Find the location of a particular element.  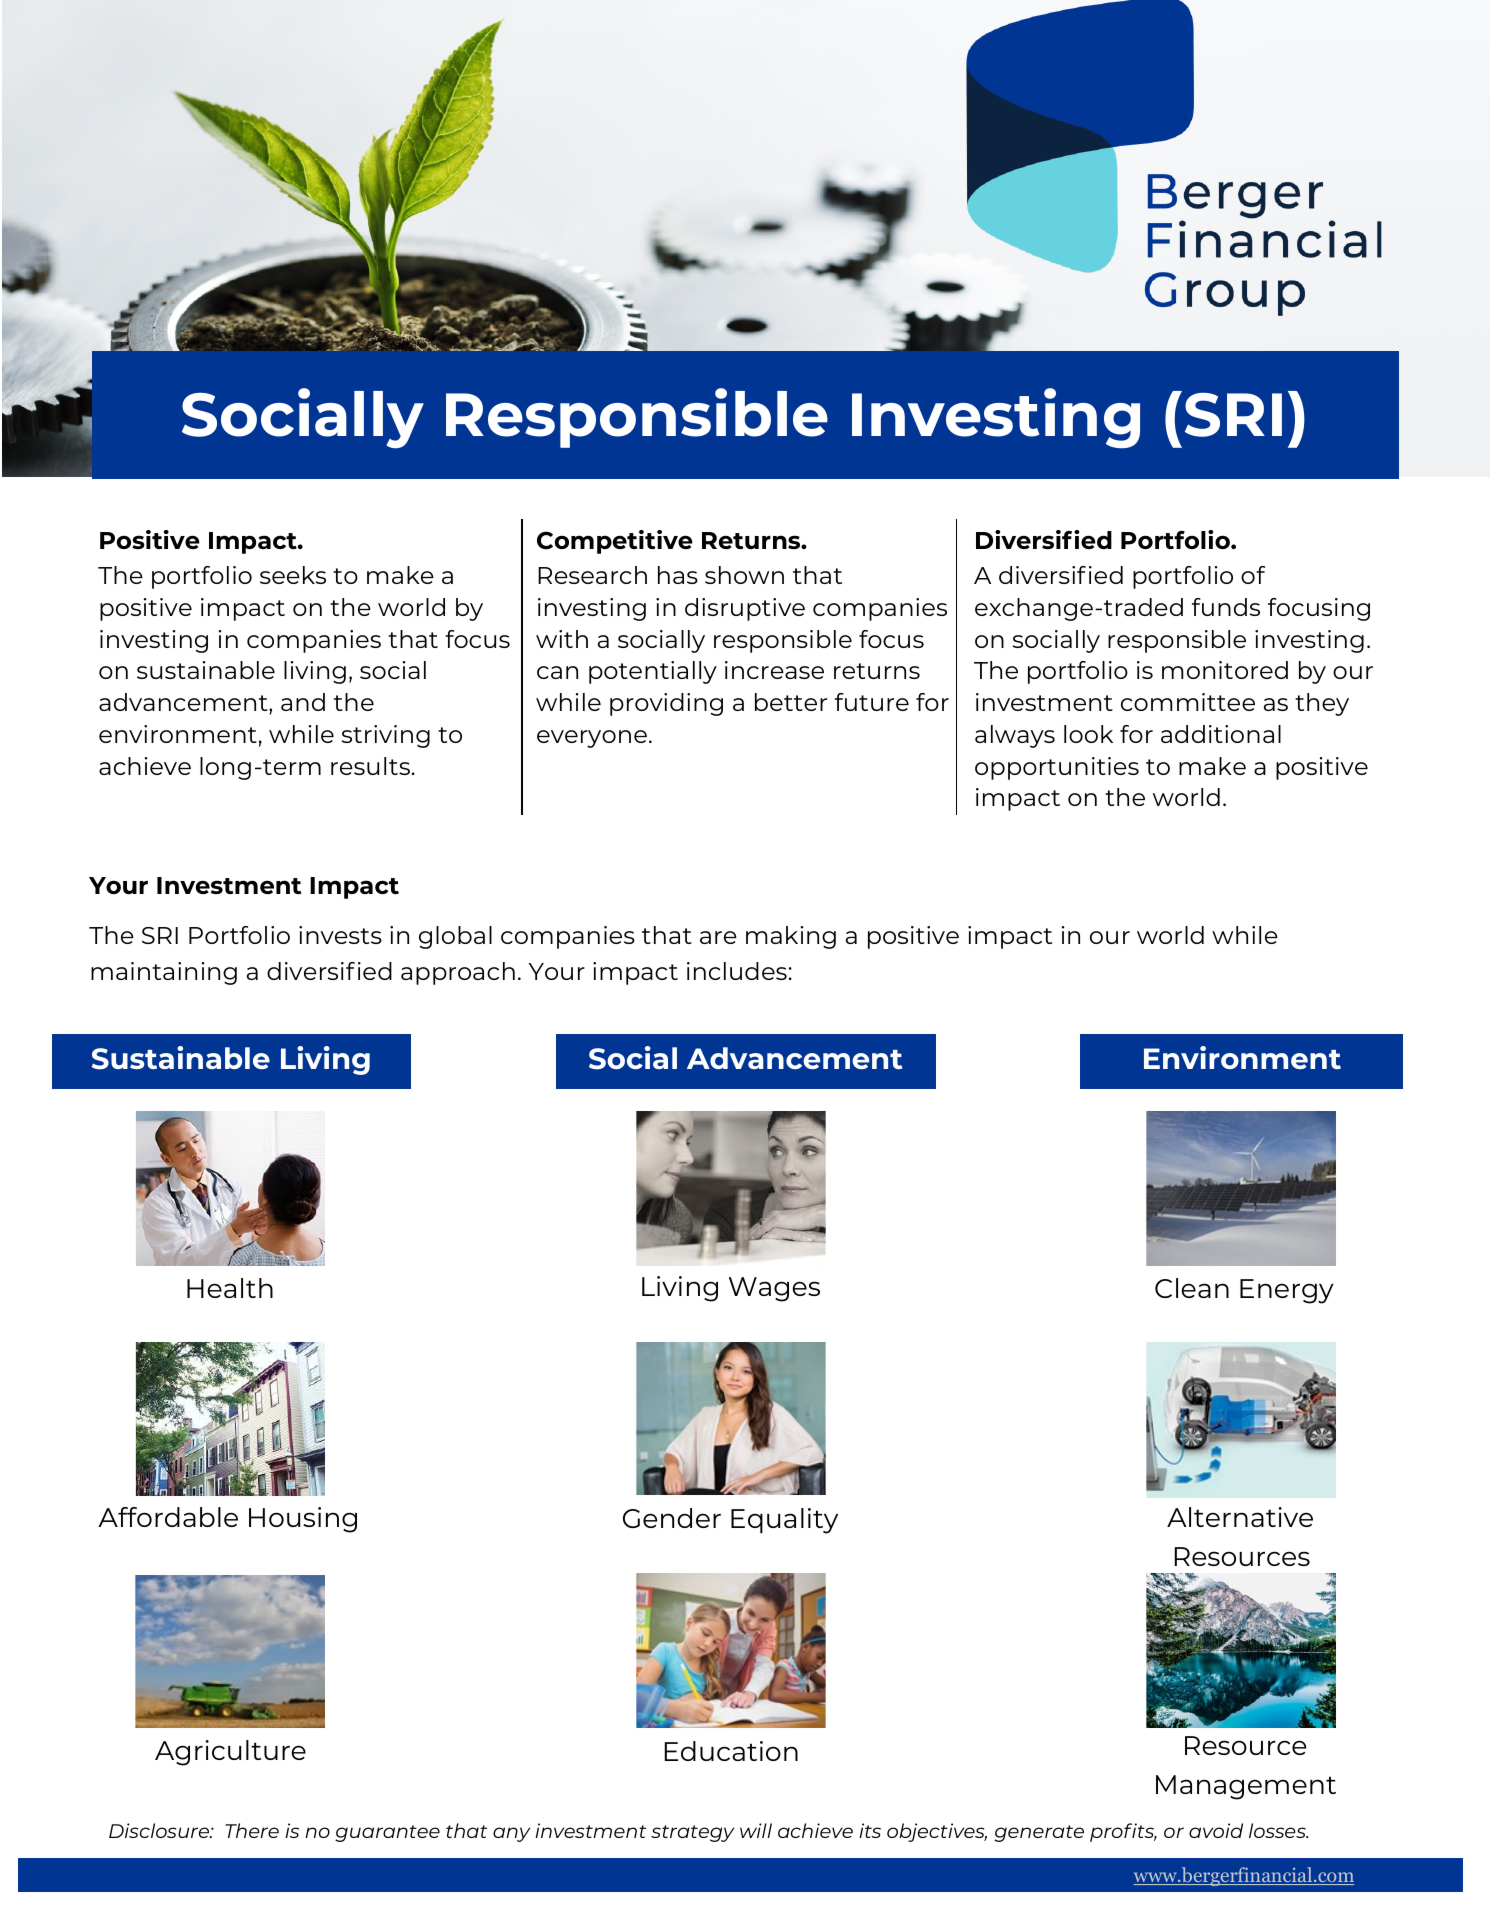

Clean is located at coordinates (1192, 1288).
